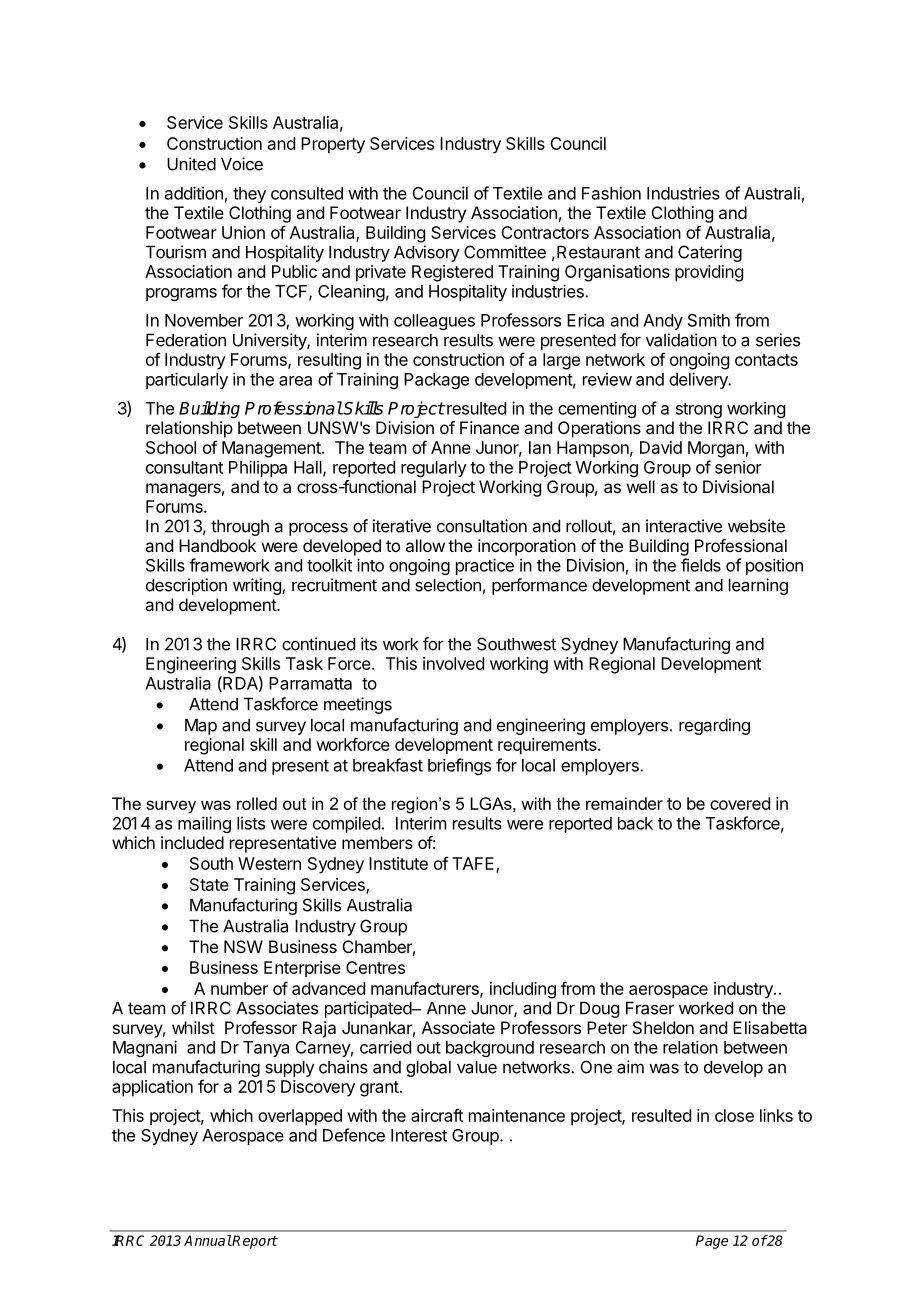  I want to click on consultation, so click(482, 526).
